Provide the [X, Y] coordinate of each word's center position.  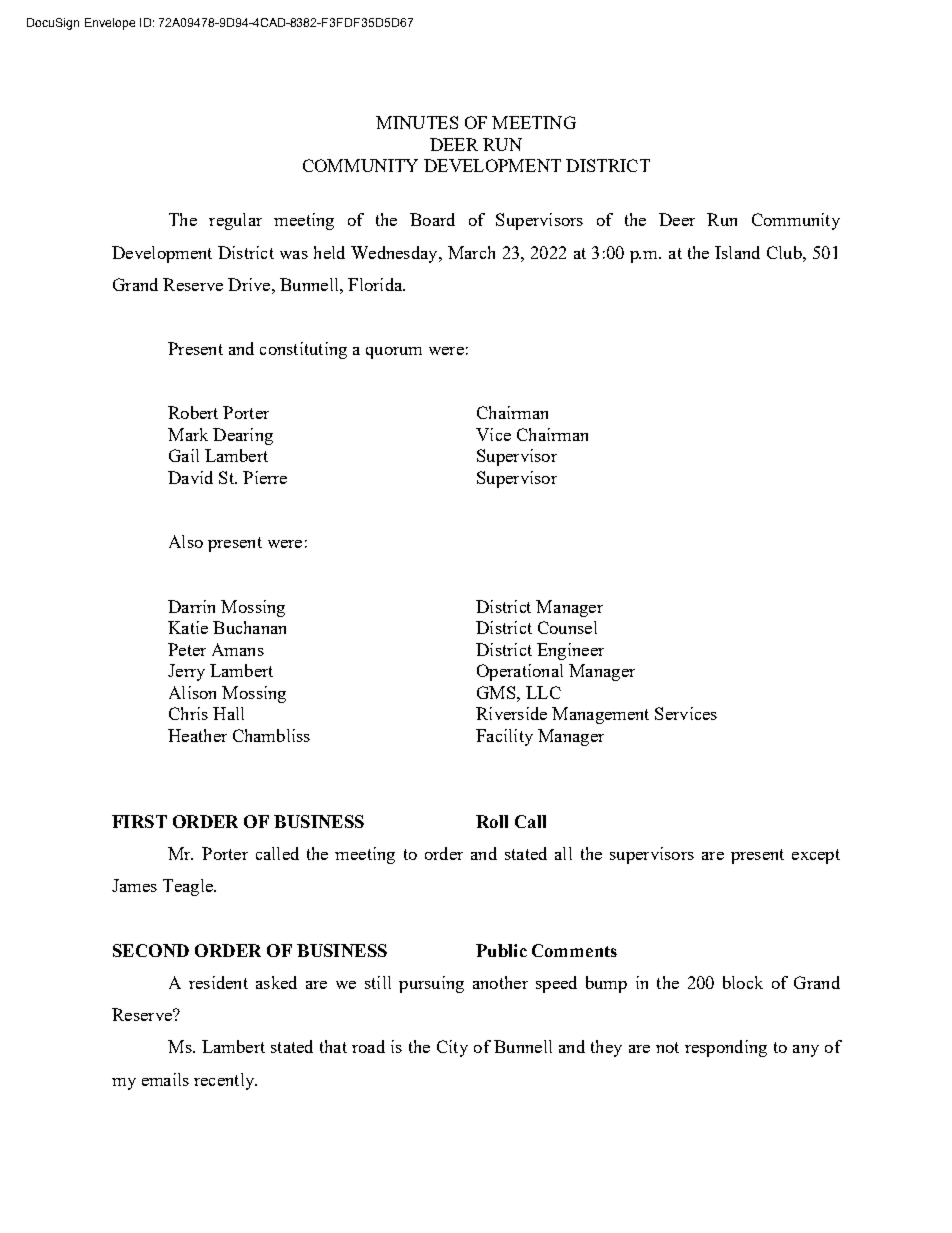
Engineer [570, 651]
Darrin [191, 606]
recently [225, 1081]
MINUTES [417, 122]
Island [737, 252]
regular [235, 221]
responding [726, 1048]
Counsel [567, 627]
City [452, 1048]
